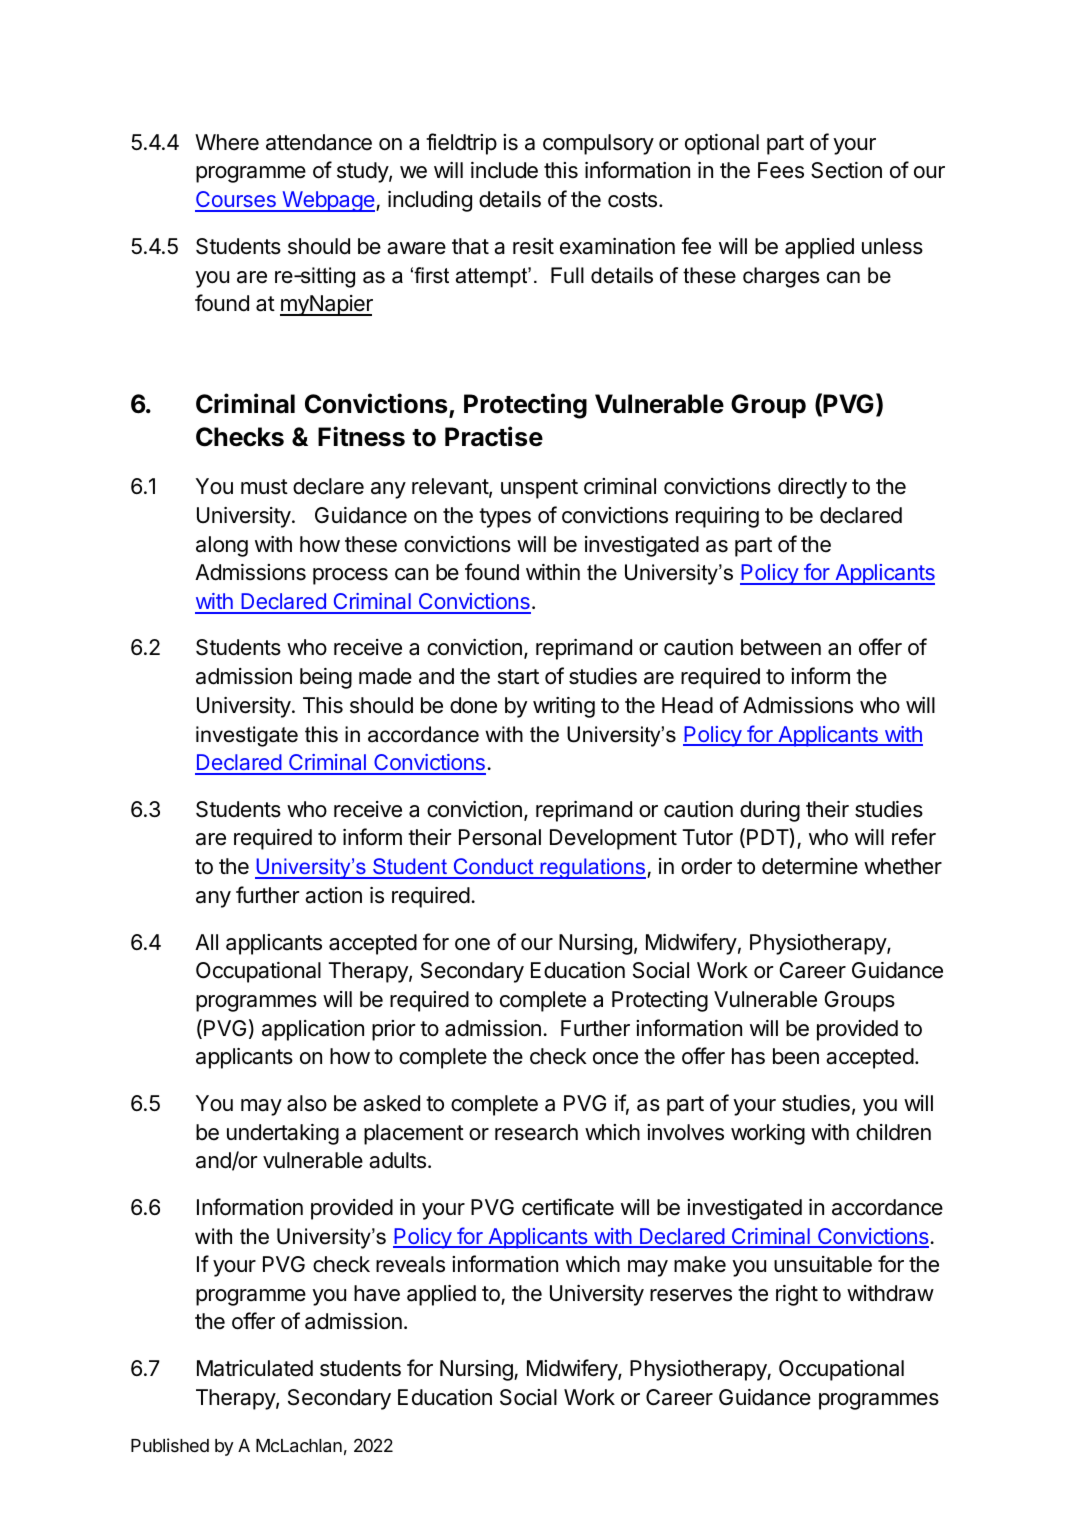 This screenshot has height=1520, width=1075. What do you see at coordinates (283, 1134) in the screenshot?
I see `undertaking` at bounding box center [283, 1134].
